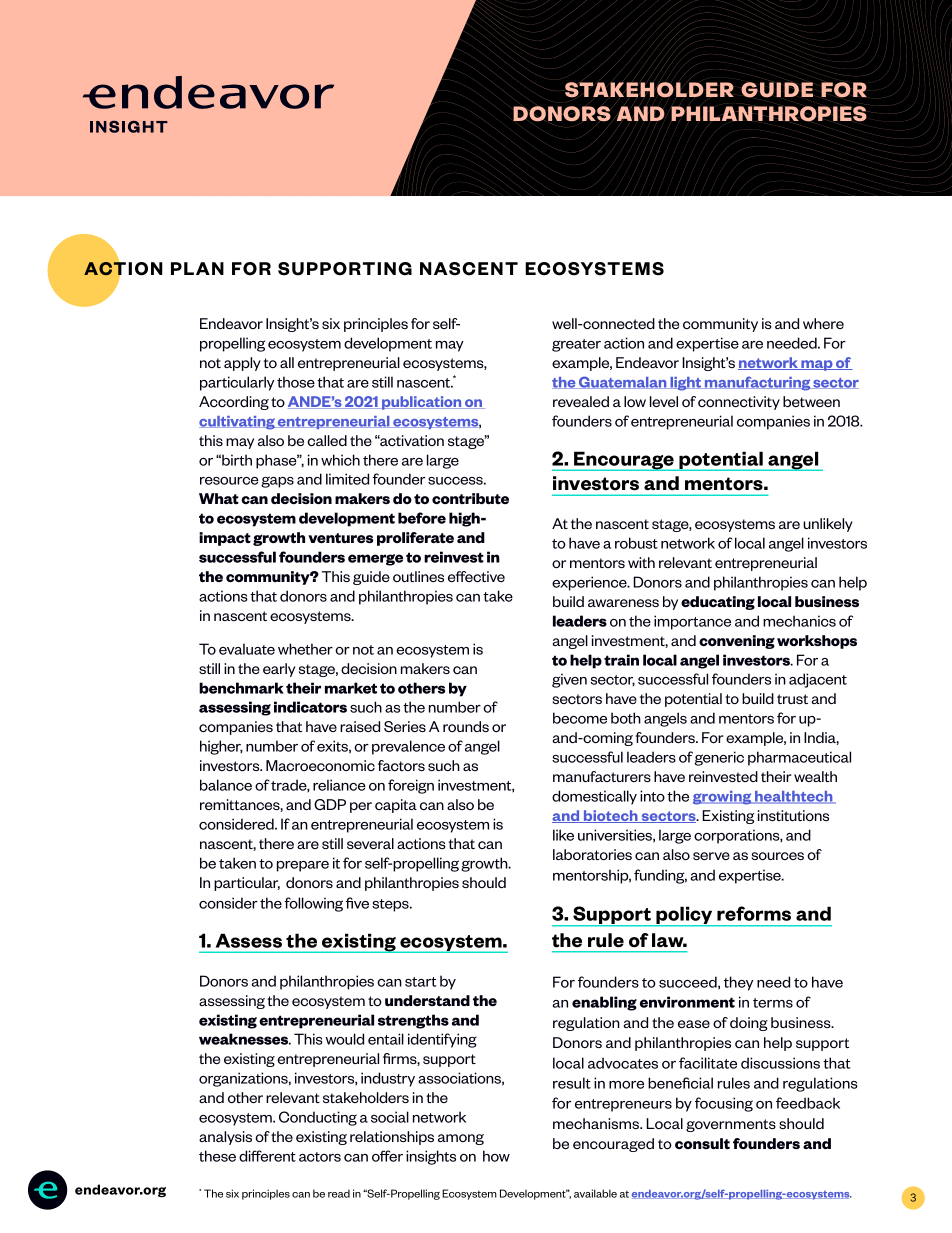 This screenshot has width=952, height=1233. I want to click on where, so click(823, 323).
